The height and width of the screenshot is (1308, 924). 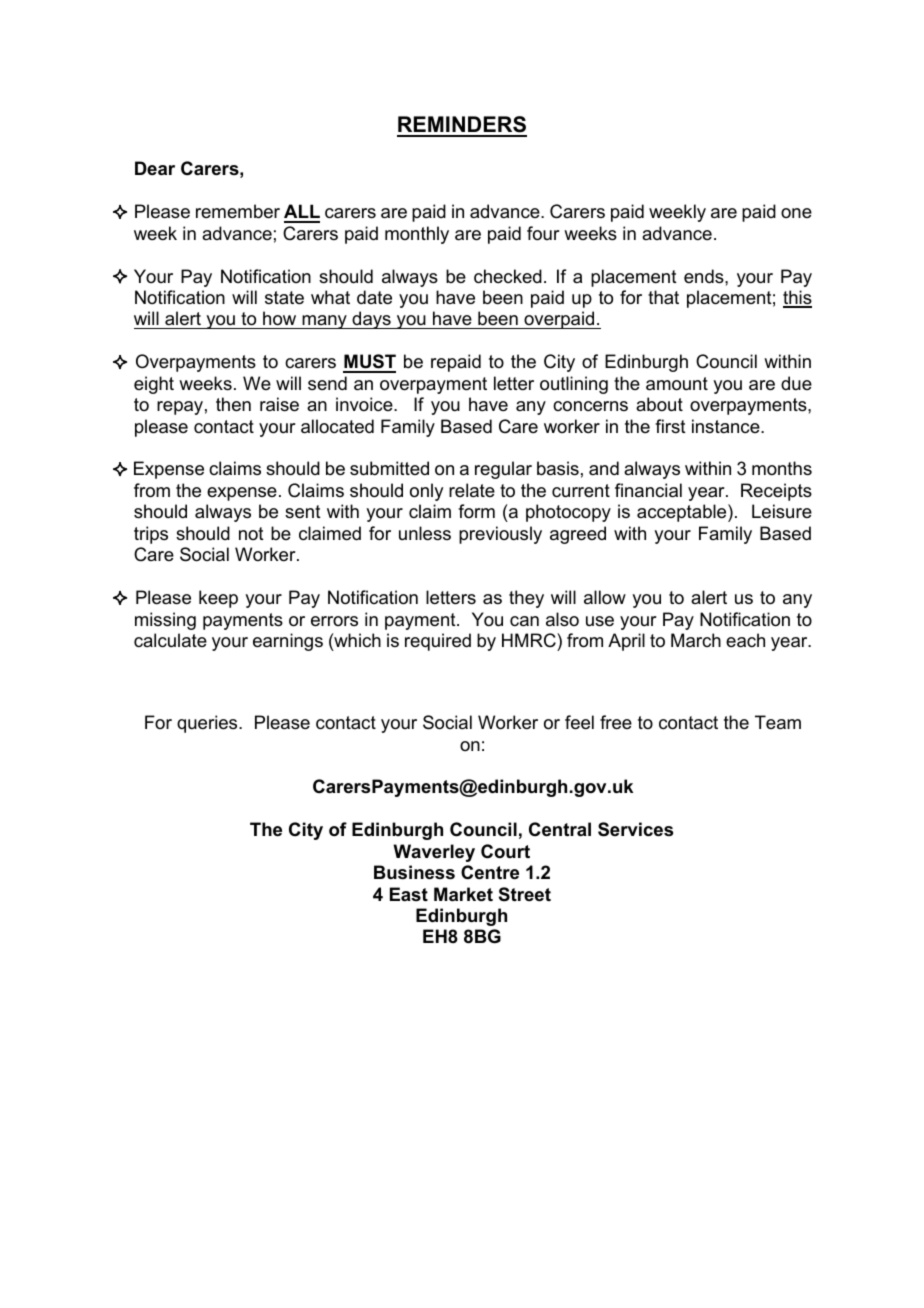 I want to click on monthly, so click(x=417, y=235).
